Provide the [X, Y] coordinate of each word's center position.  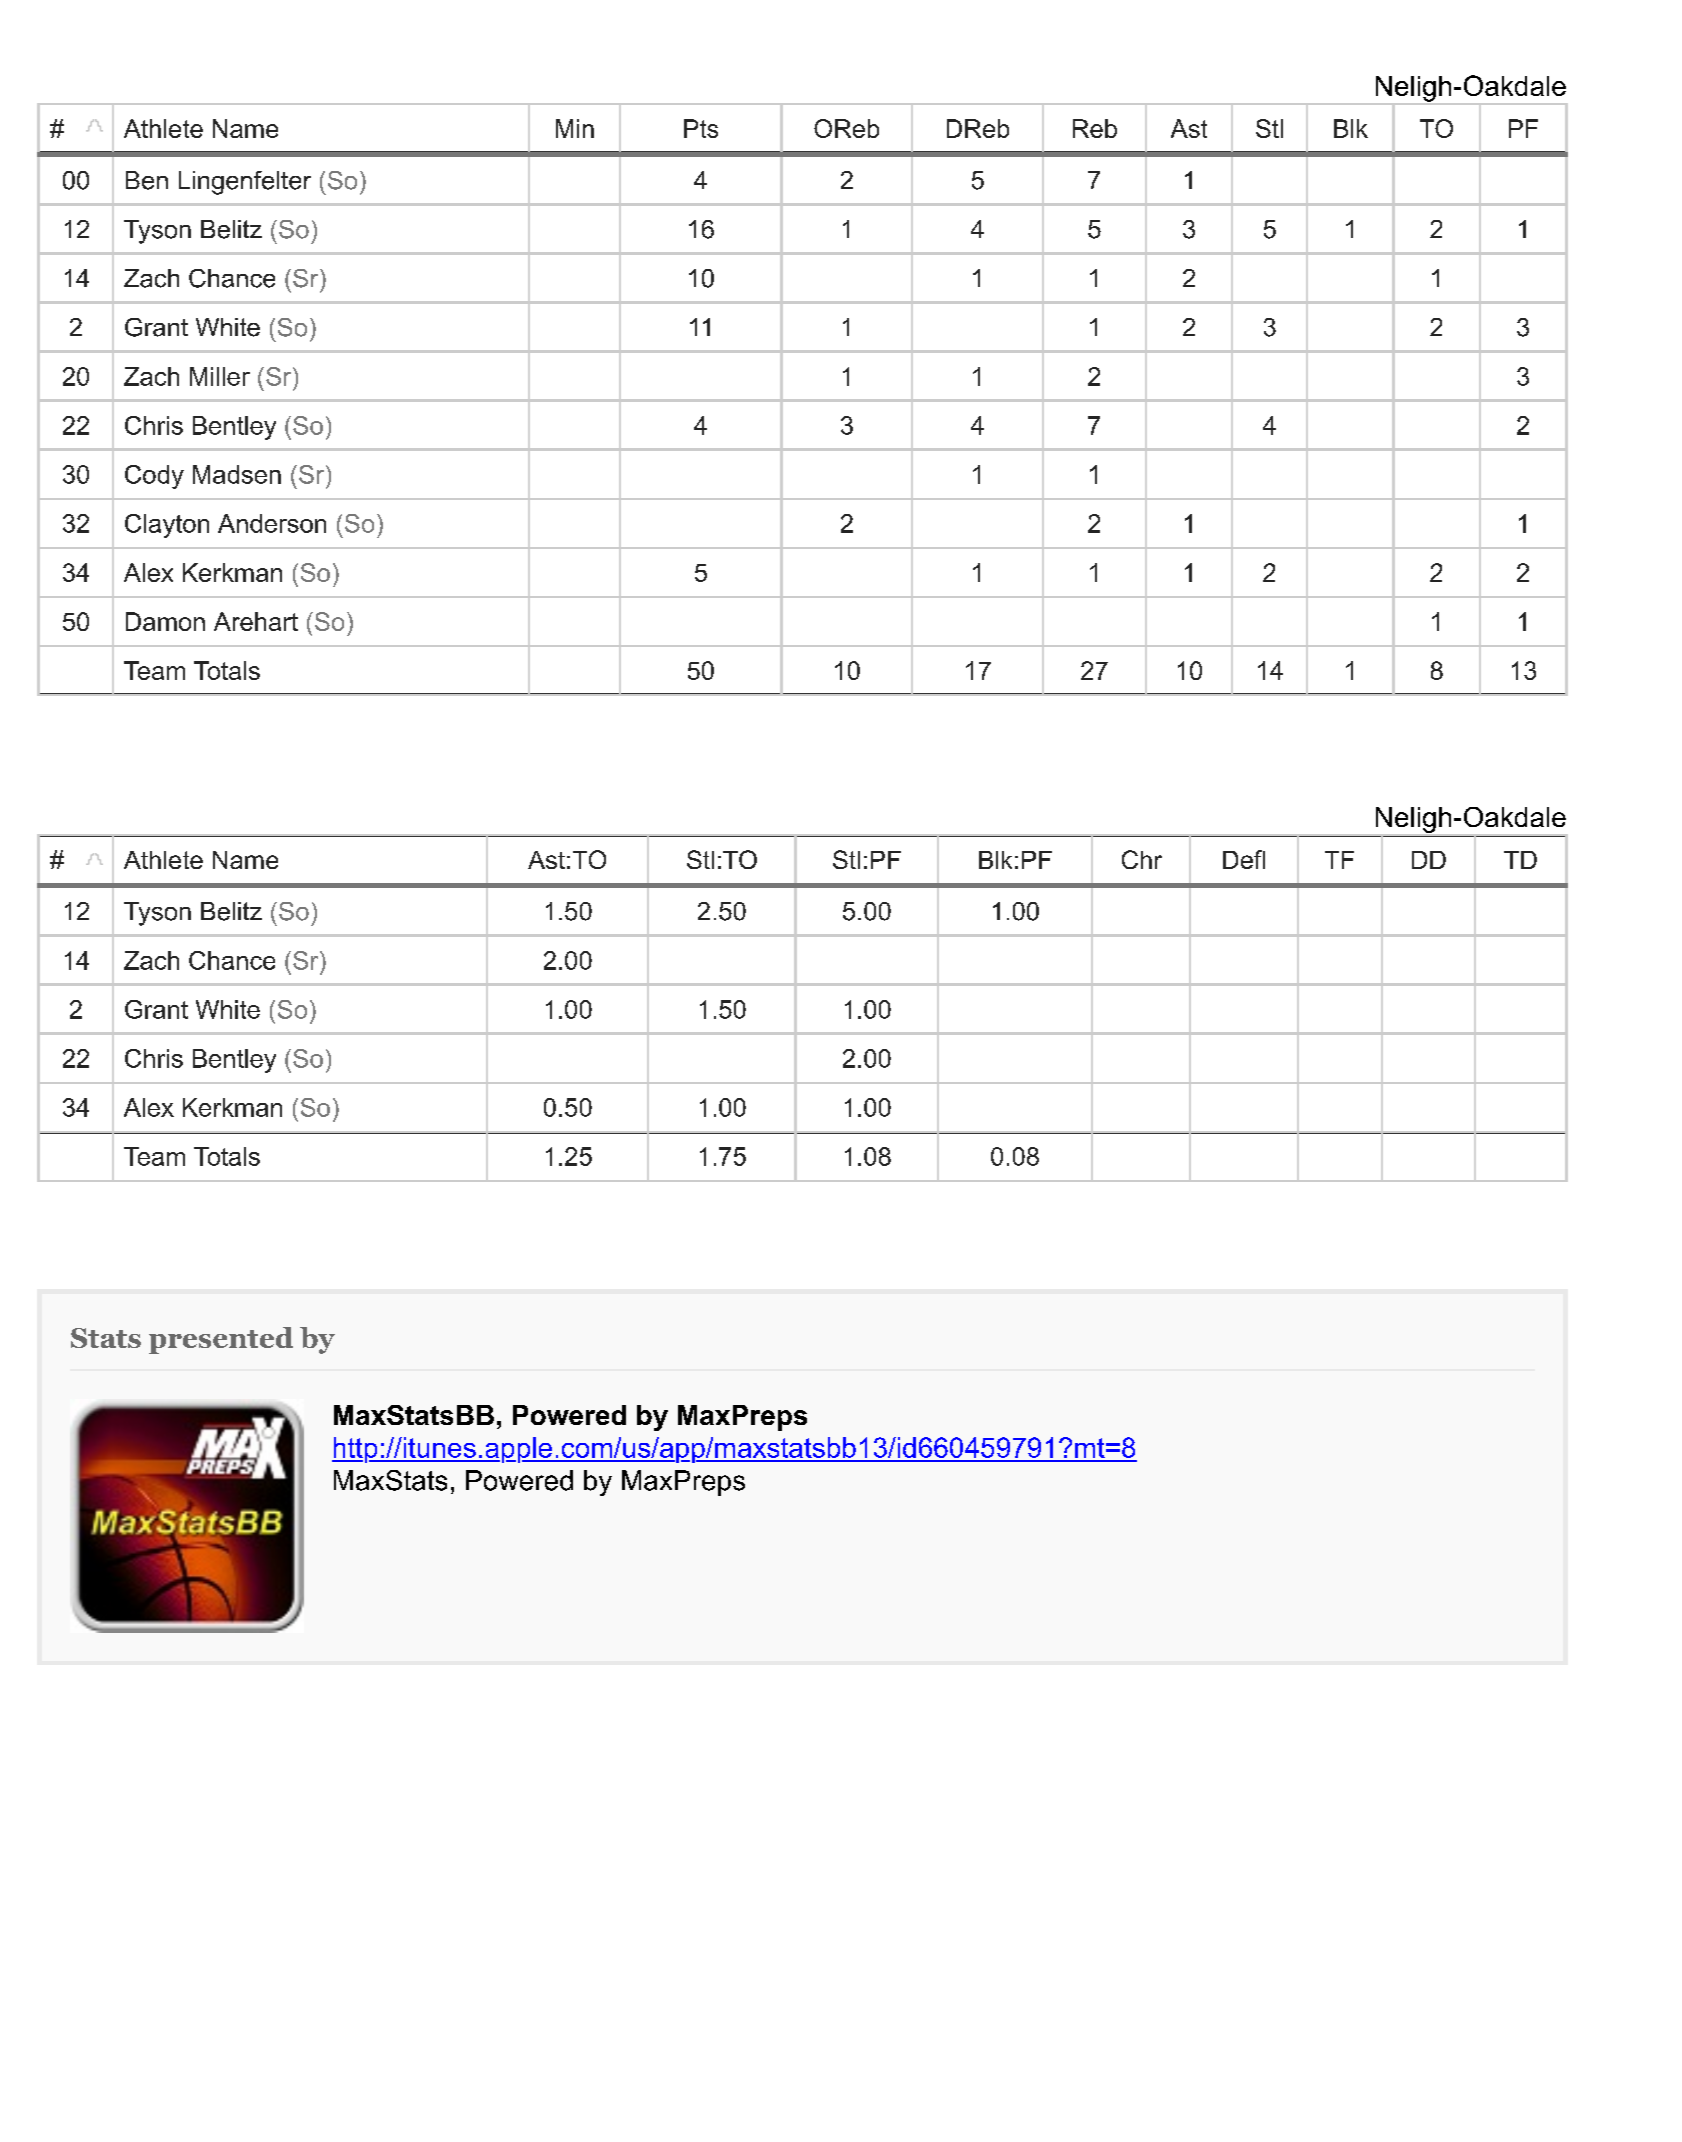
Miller [220, 376]
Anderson [272, 523]
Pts [701, 128]
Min [575, 128]
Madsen [237, 474]
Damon [165, 621]
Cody [154, 477]
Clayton [167, 526]
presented [221, 1340]
